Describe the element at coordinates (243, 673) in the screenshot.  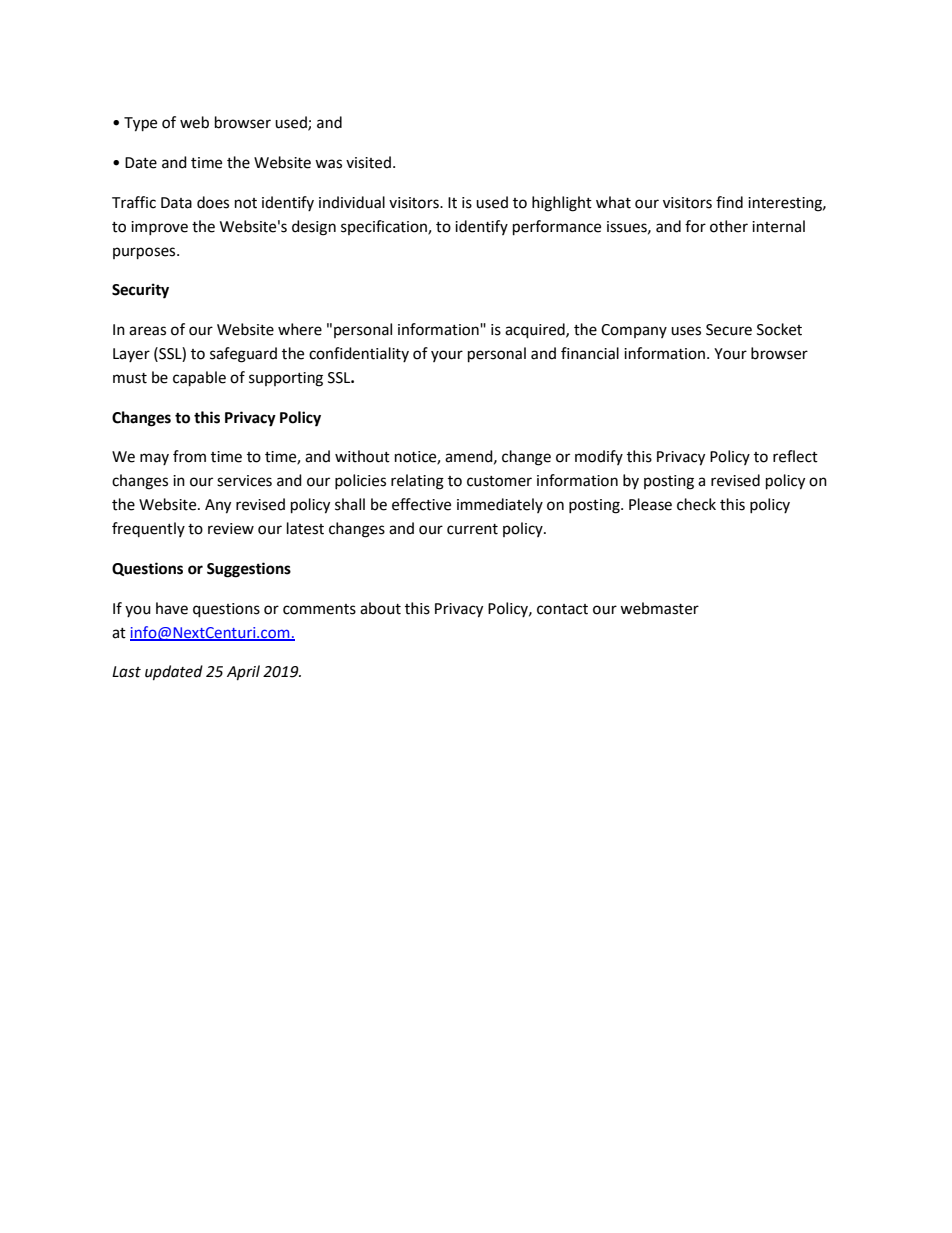
I see `April` at that location.
